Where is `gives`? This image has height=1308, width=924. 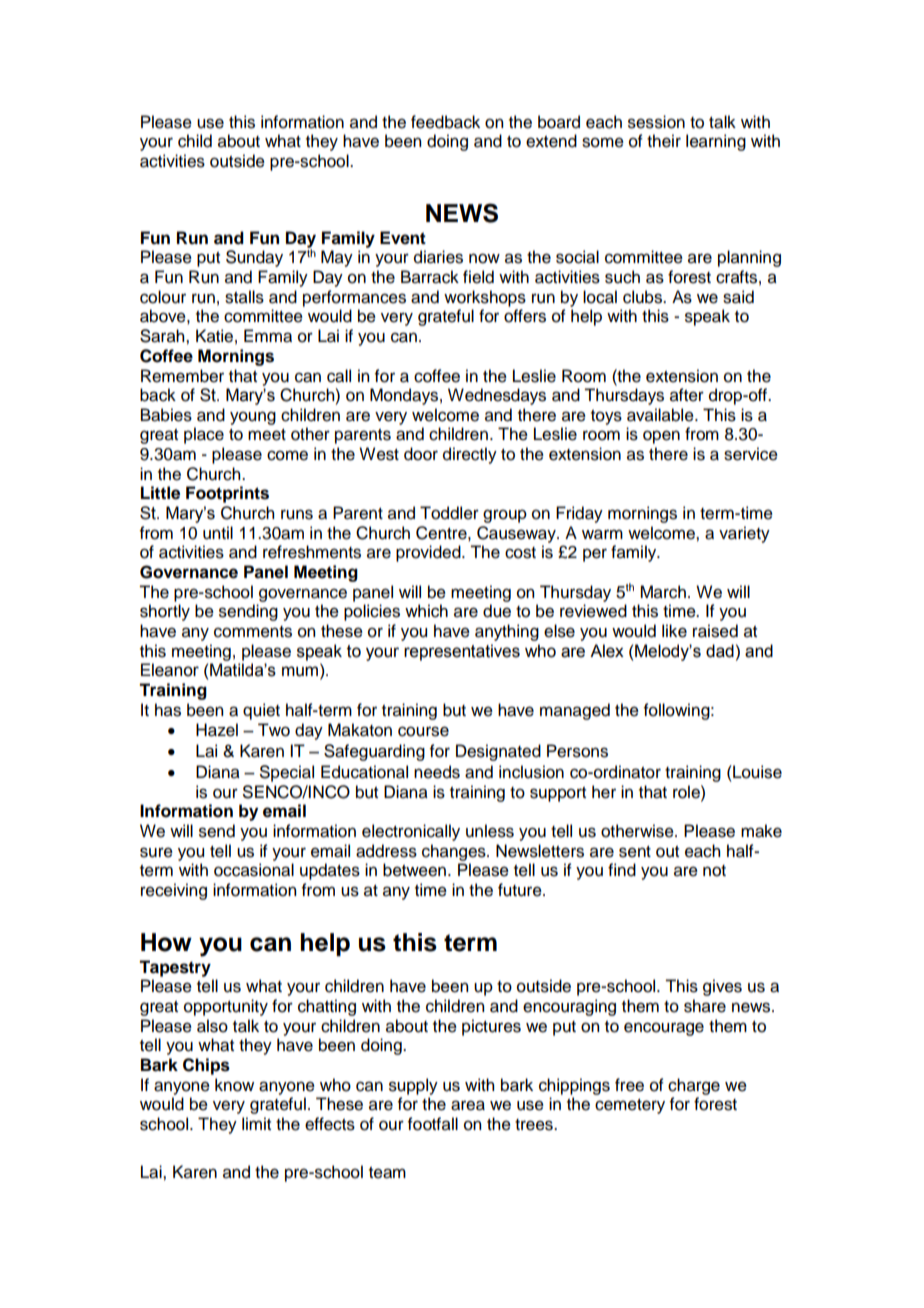
gives is located at coordinates (722, 987).
